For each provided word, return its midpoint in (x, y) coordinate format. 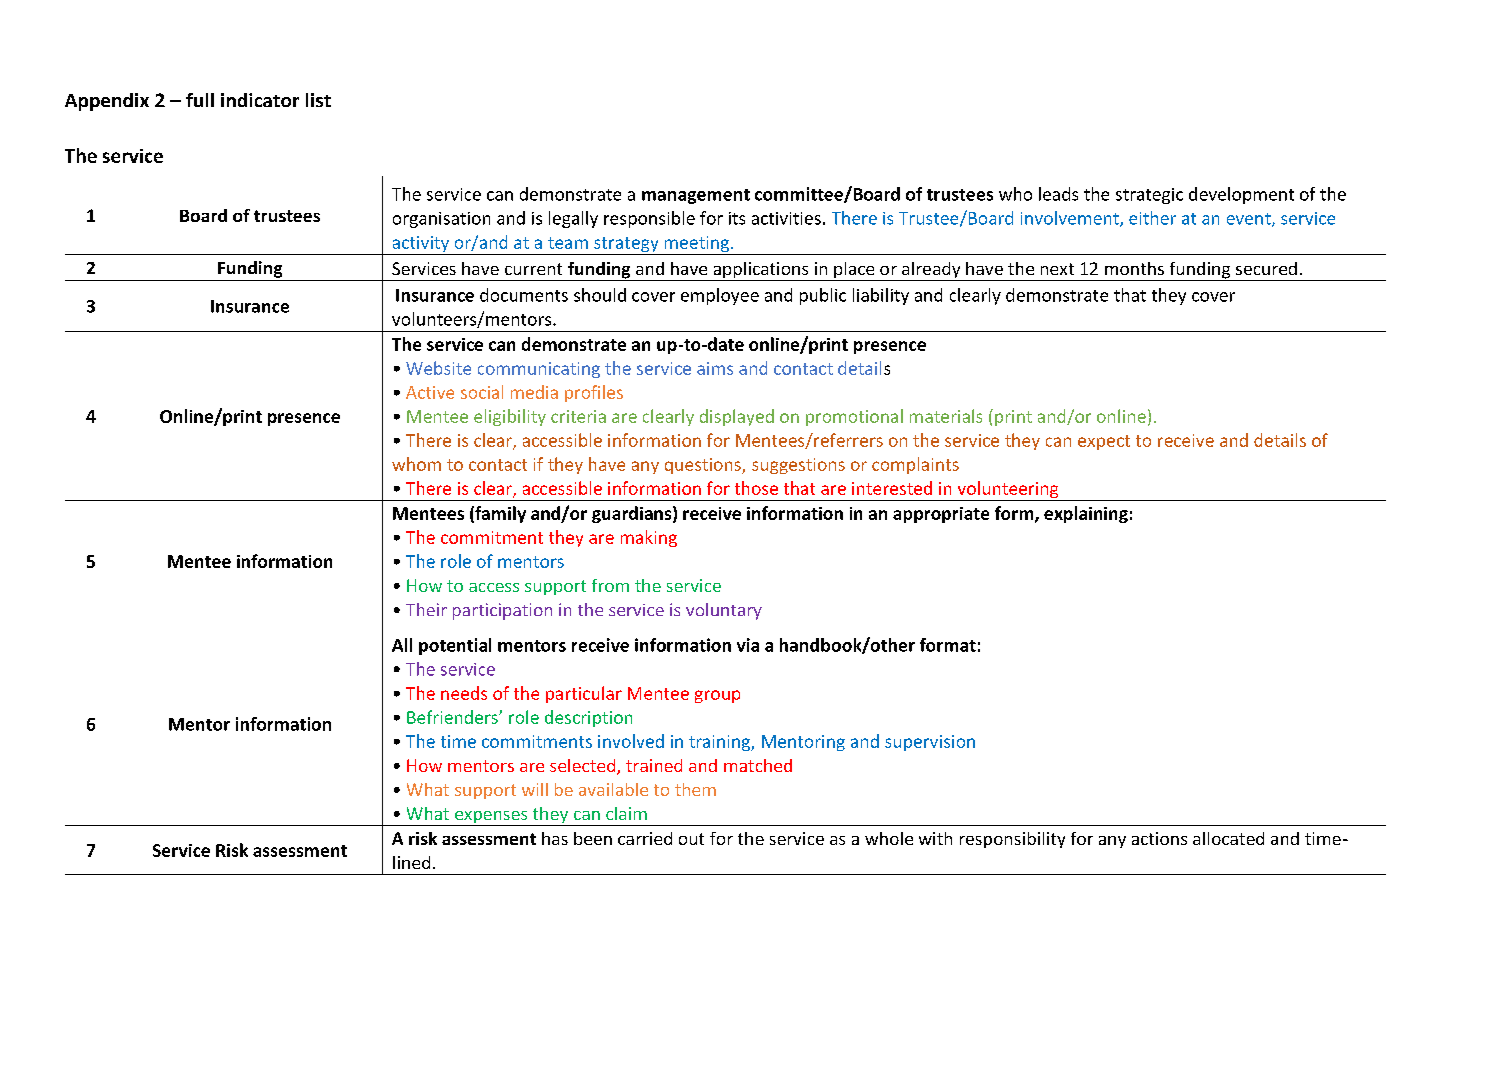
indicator (260, 100)
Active (430, 392)
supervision (930, 743)
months (1134, 268)
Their (426, 609)
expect (1104, 442)
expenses (491, 818)
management (696, 196)
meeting (696, 245)
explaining (1086, 514)
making (649, 538)
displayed (737, 417)
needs (464, 693)
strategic (1149, 196)
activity (421, 245)
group (717, 696)
